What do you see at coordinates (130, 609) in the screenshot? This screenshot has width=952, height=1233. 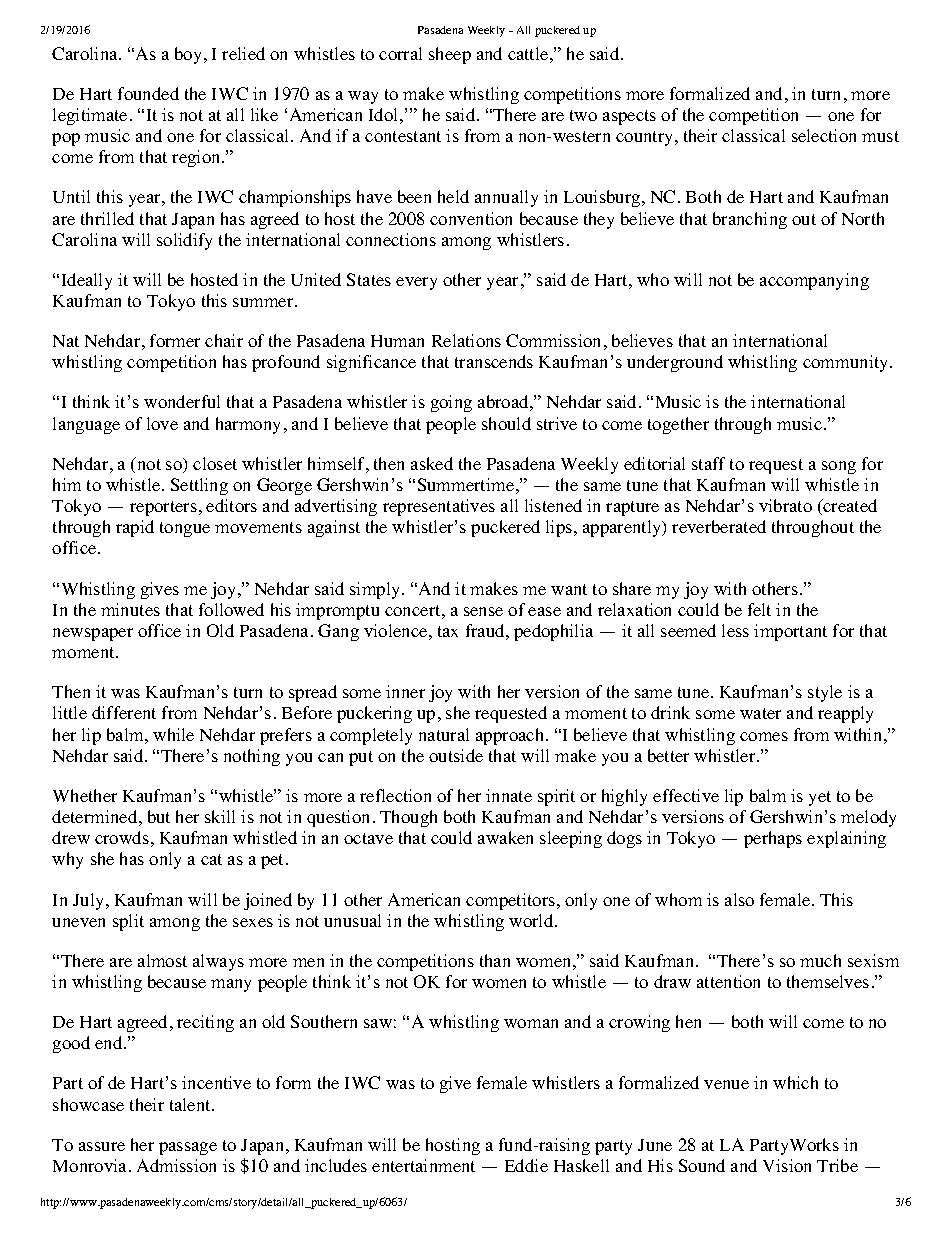 I see `minutes` at bounding box center [130, 609].
